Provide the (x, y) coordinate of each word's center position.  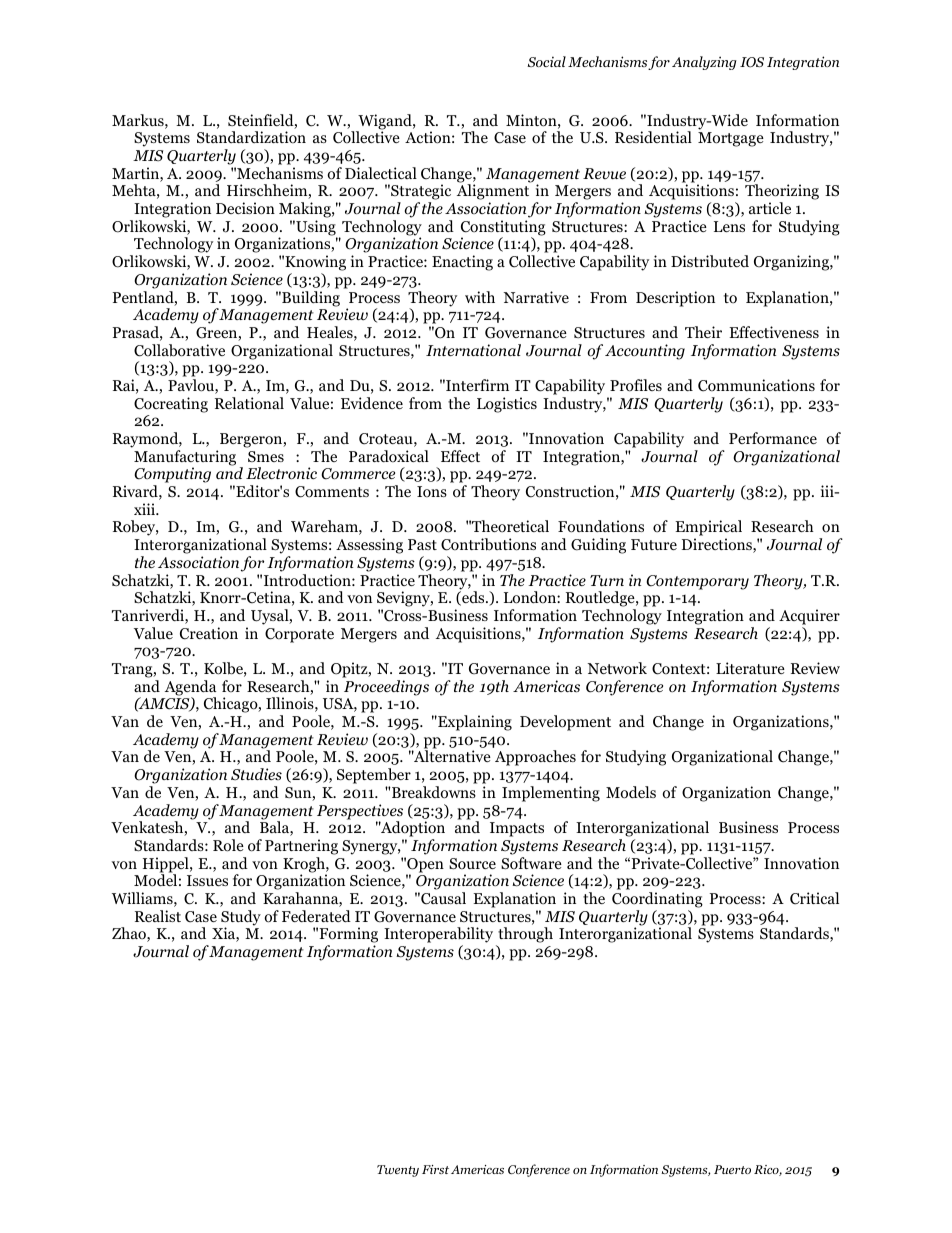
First (435, 1169)
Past (422, 544)
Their (703, 332)
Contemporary (697, 582)
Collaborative (179, 350)
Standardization (251, 137)
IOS (752, 62)
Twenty (398, 1171)
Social (546, 61)
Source (472, 864)
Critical (814, 898)
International (473, 350)
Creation (209, 633)
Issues (207, 880)
